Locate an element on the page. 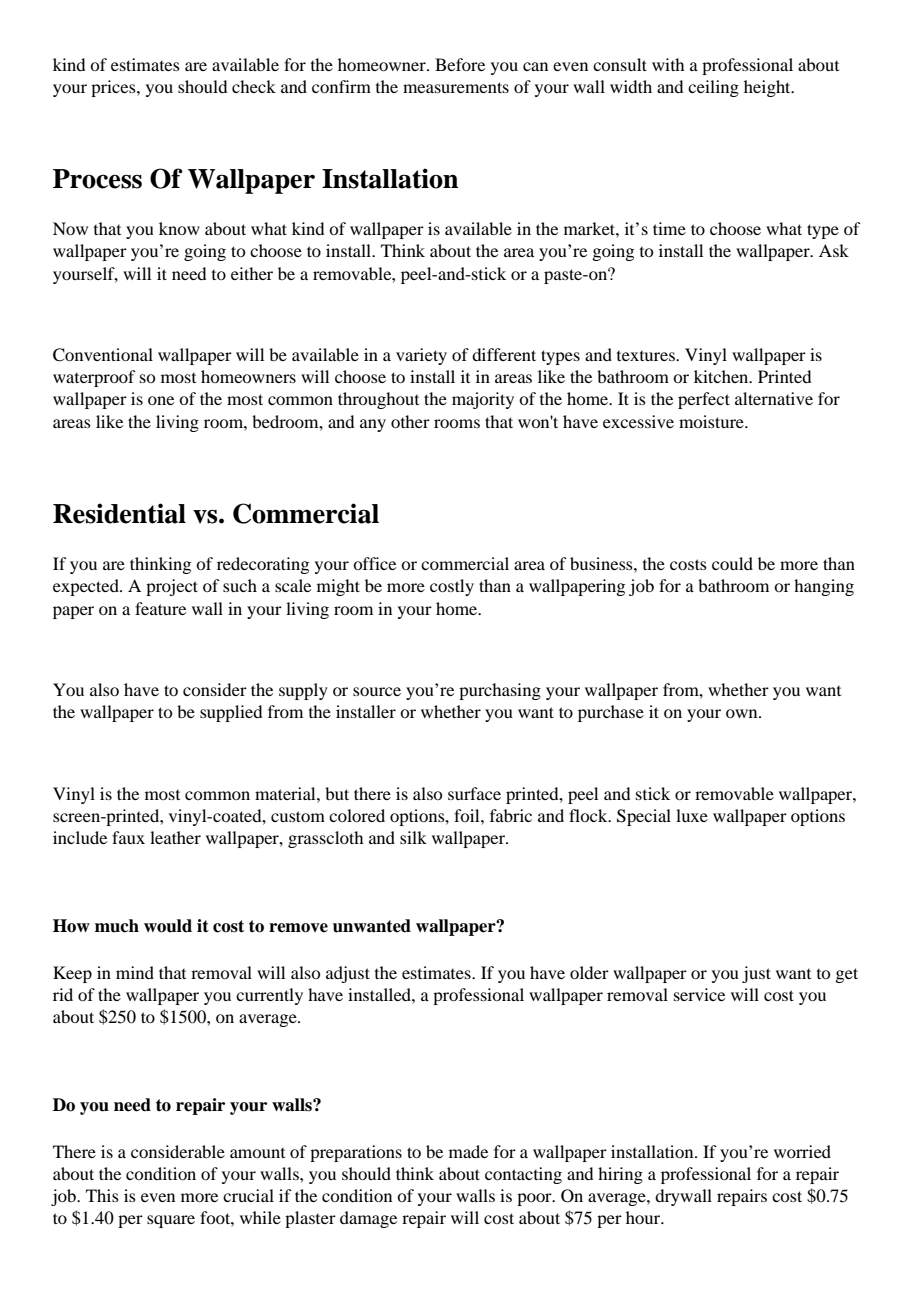 The width and height of the page is (924, 1308). hanging is located at coordinates (824, 587).
